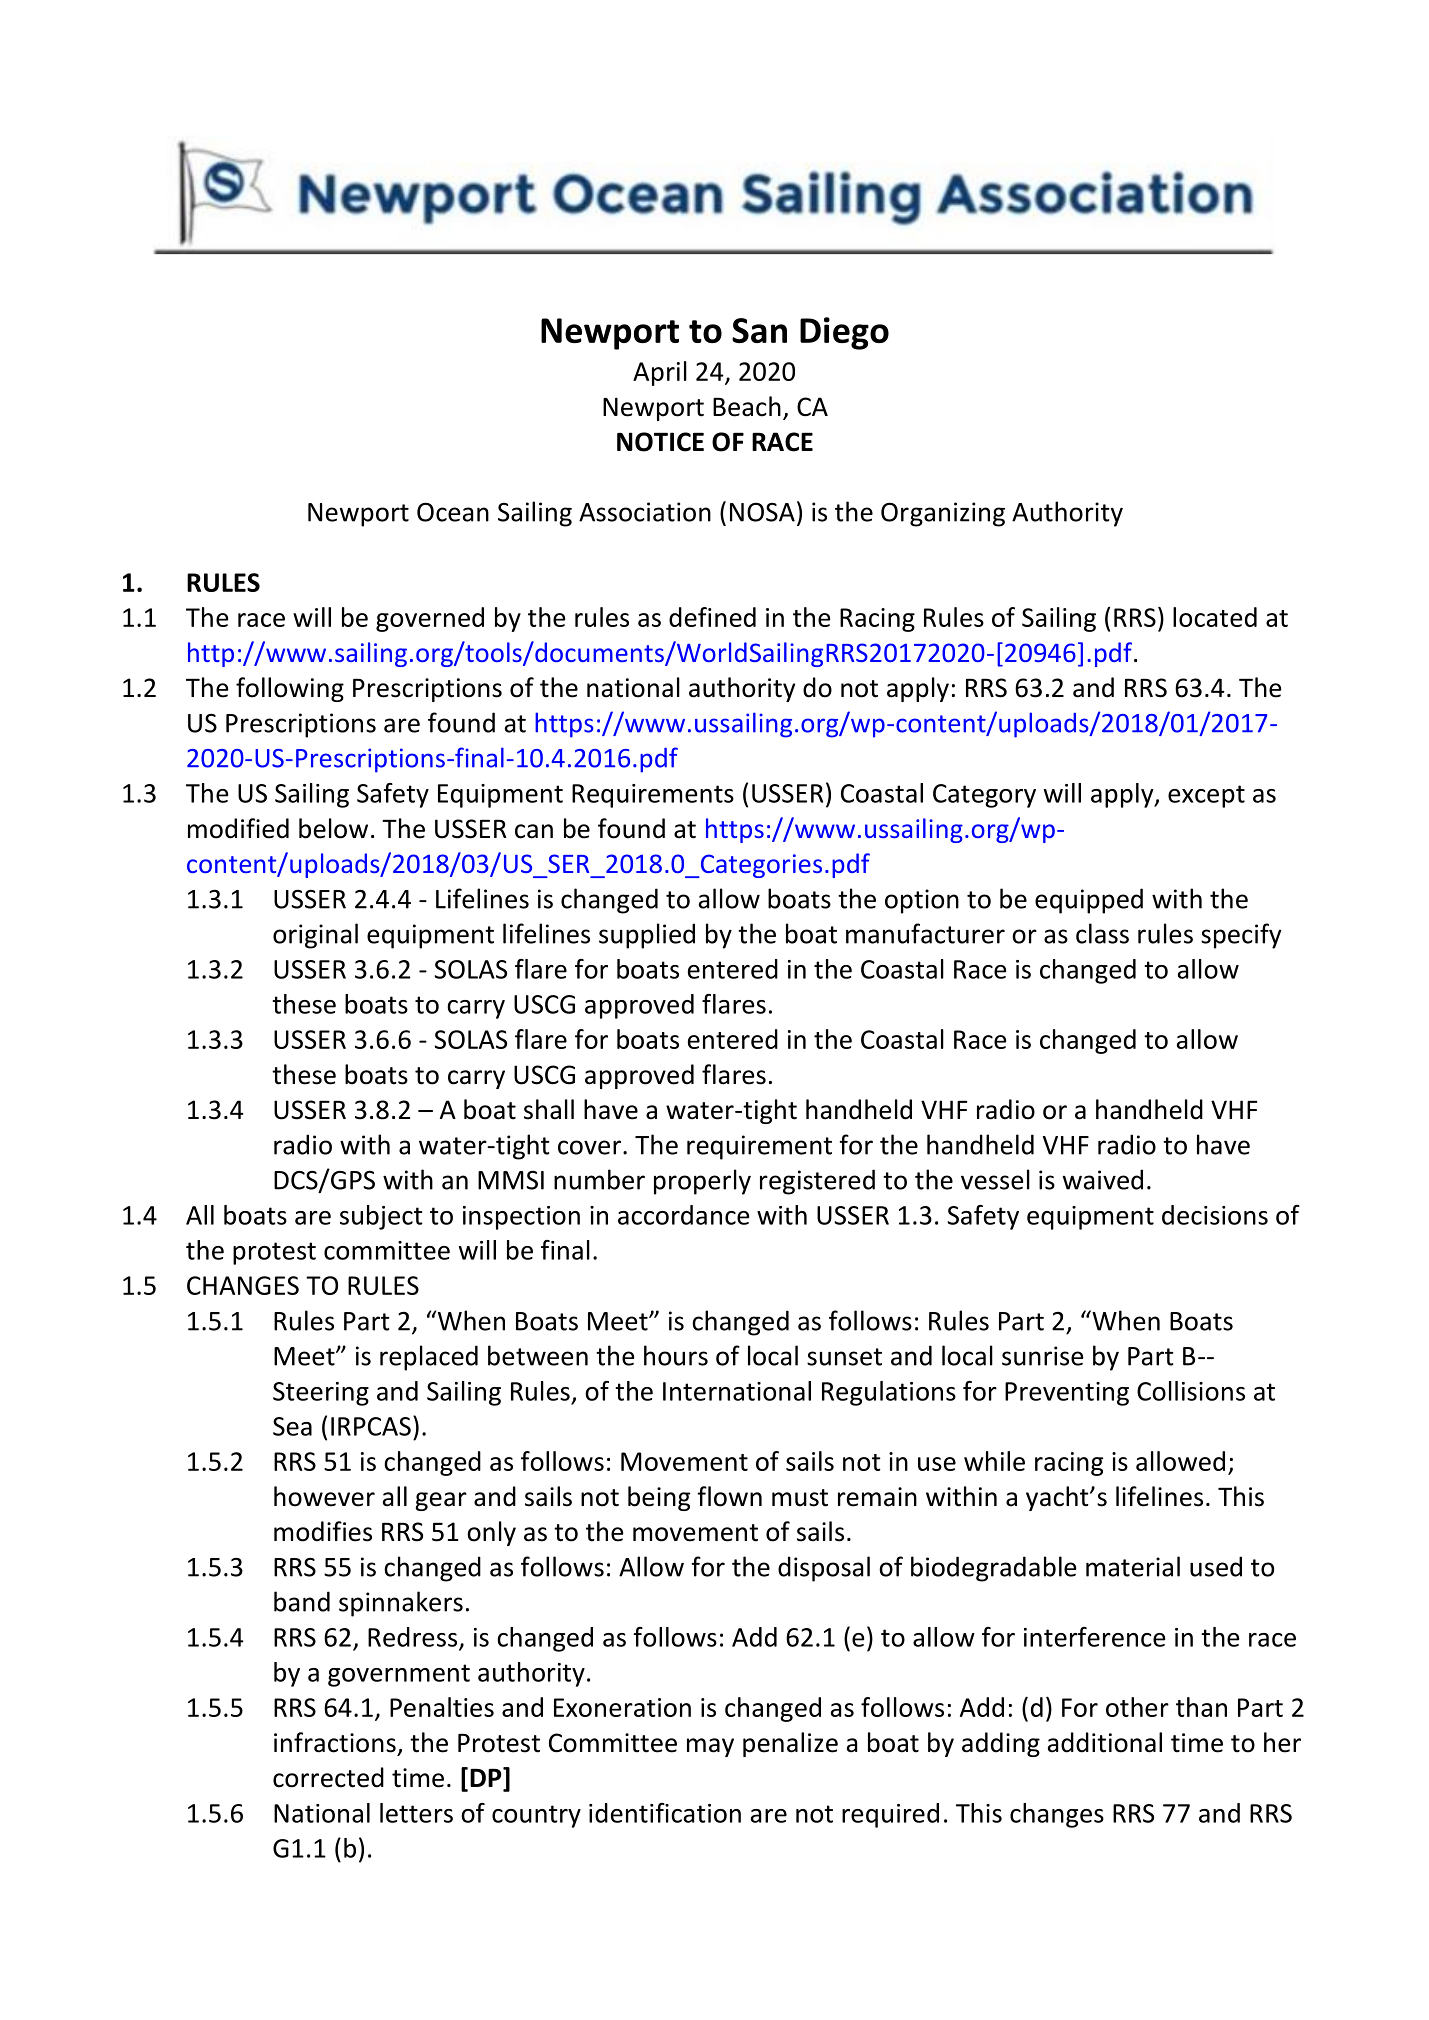  What do you see at coordinates (1103, 1179) in the screenshot?
I see `waived` at bounding box center [1103, 1179].
